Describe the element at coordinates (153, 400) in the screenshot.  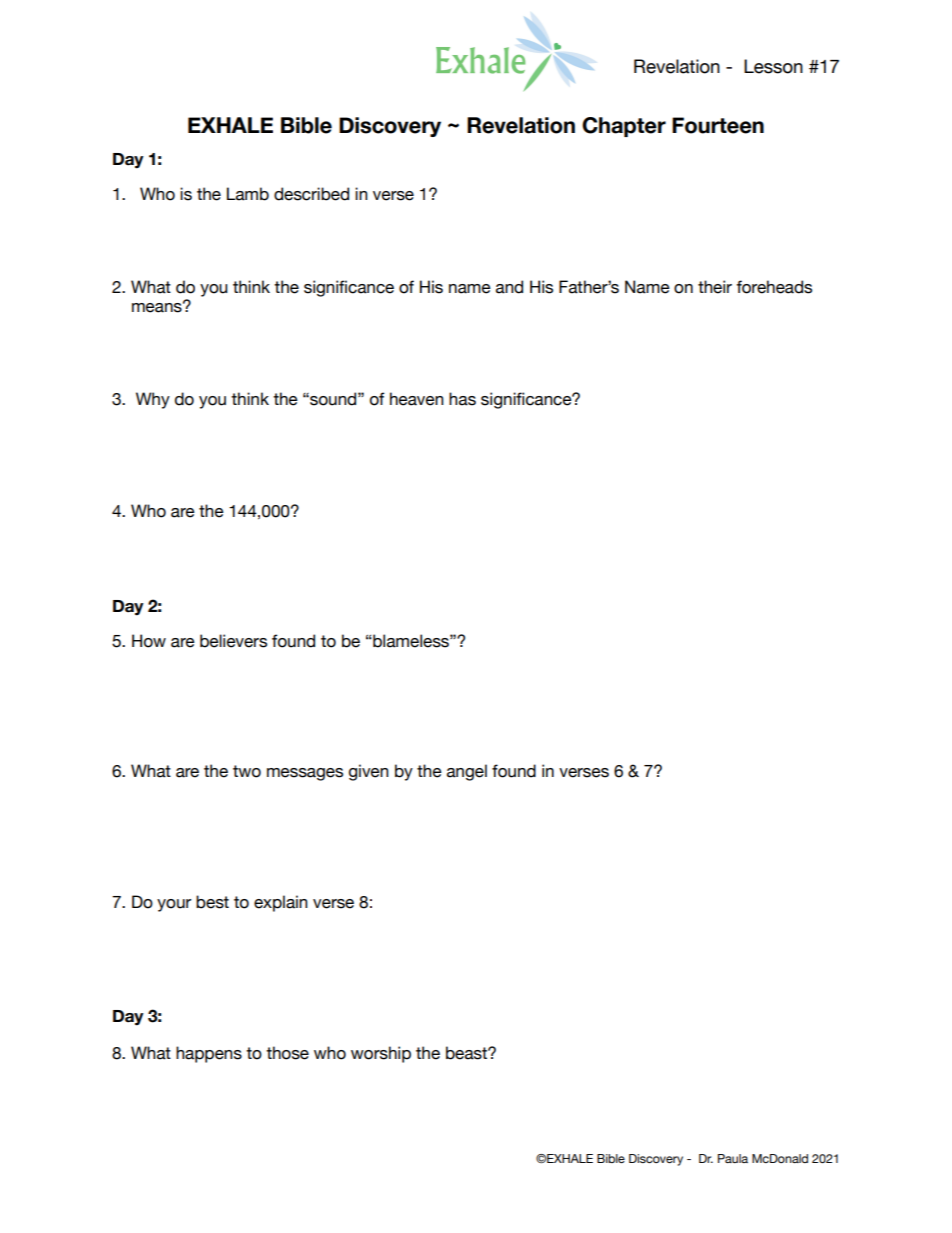
I see `Why` at that location.
